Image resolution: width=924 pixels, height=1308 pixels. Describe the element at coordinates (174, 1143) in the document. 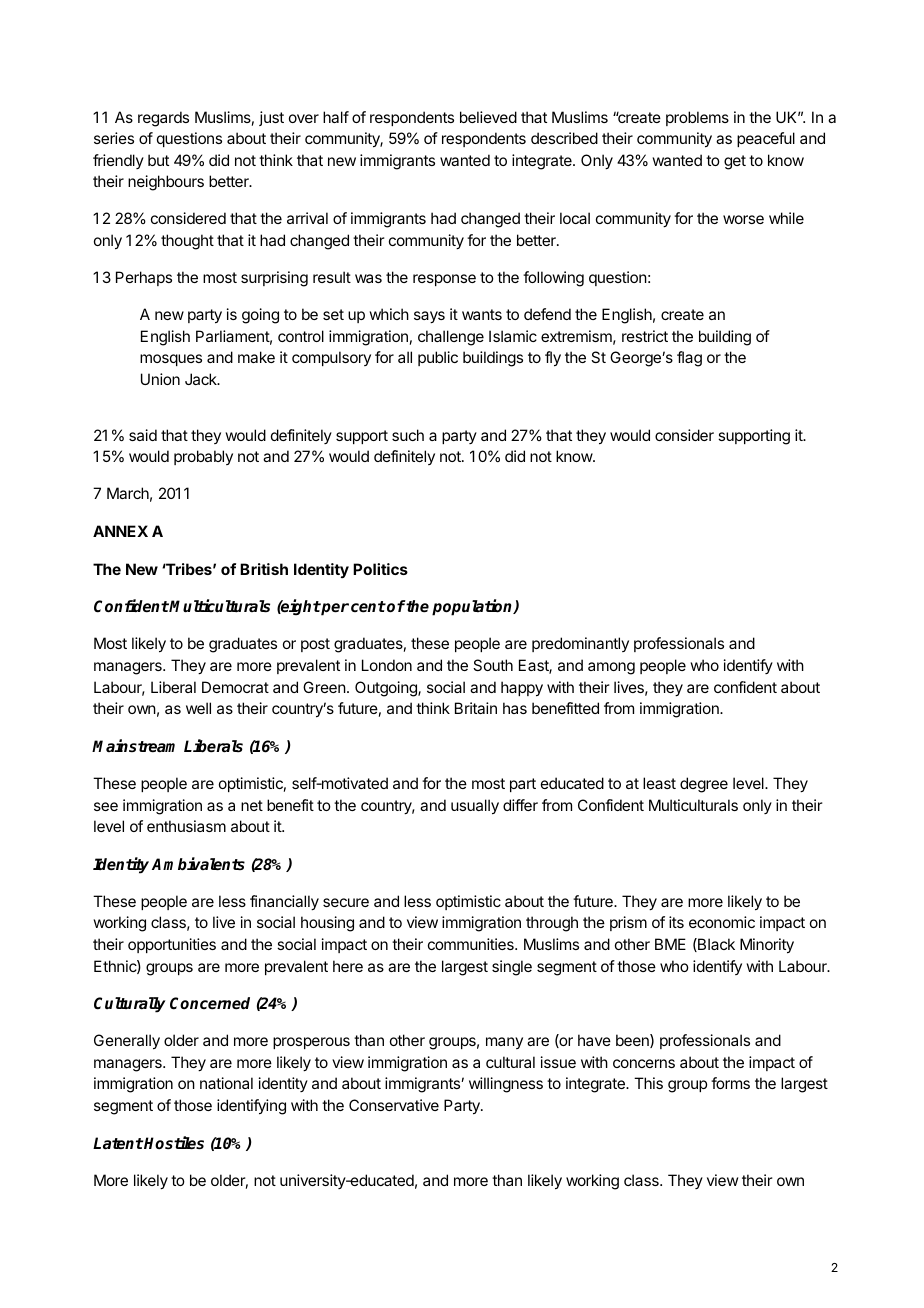

I see `Hostiles` at that location.
